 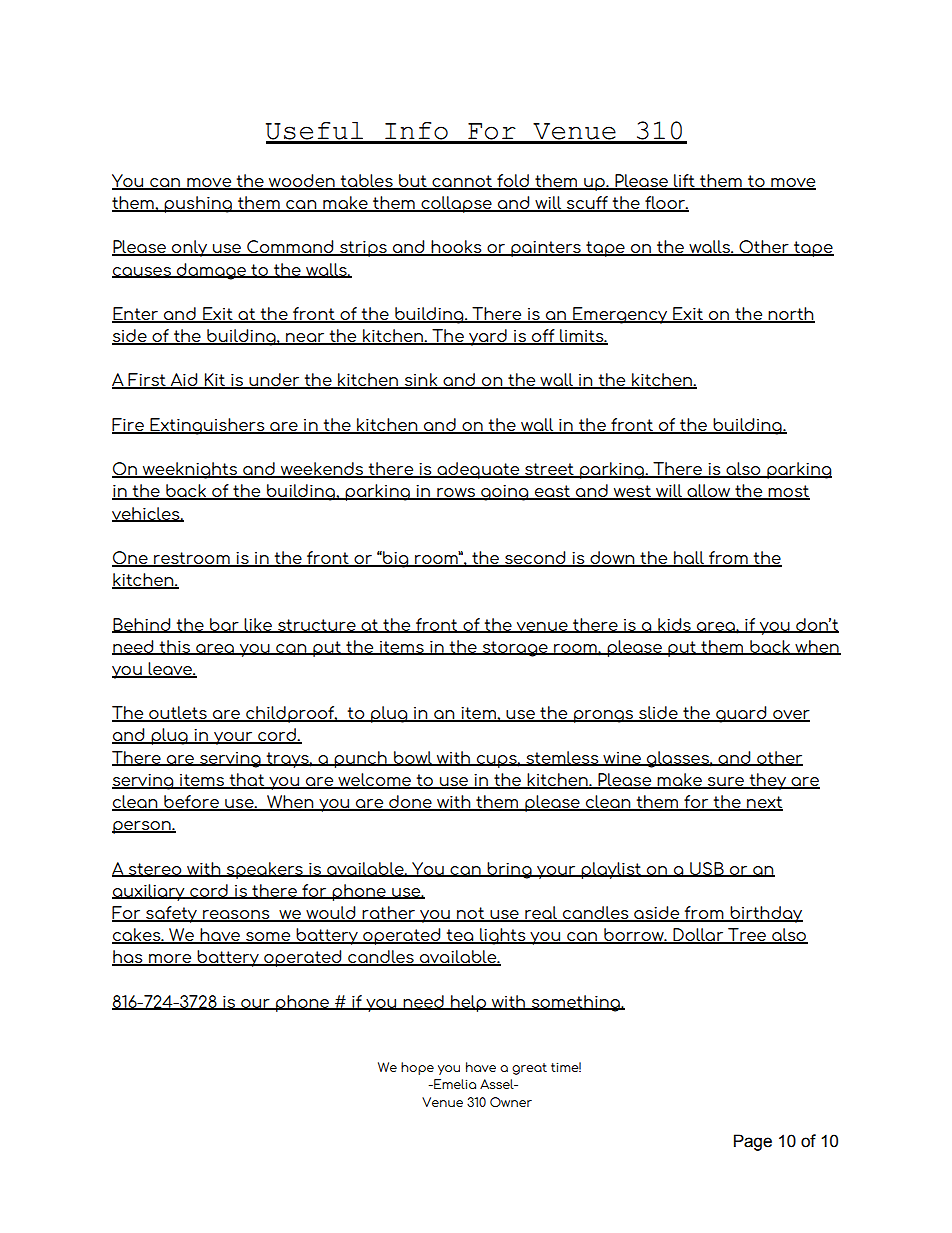 What do you see at coordinates (184, 381) in the screenshot?
I see `Aid` at bounding box center [184, 381].
